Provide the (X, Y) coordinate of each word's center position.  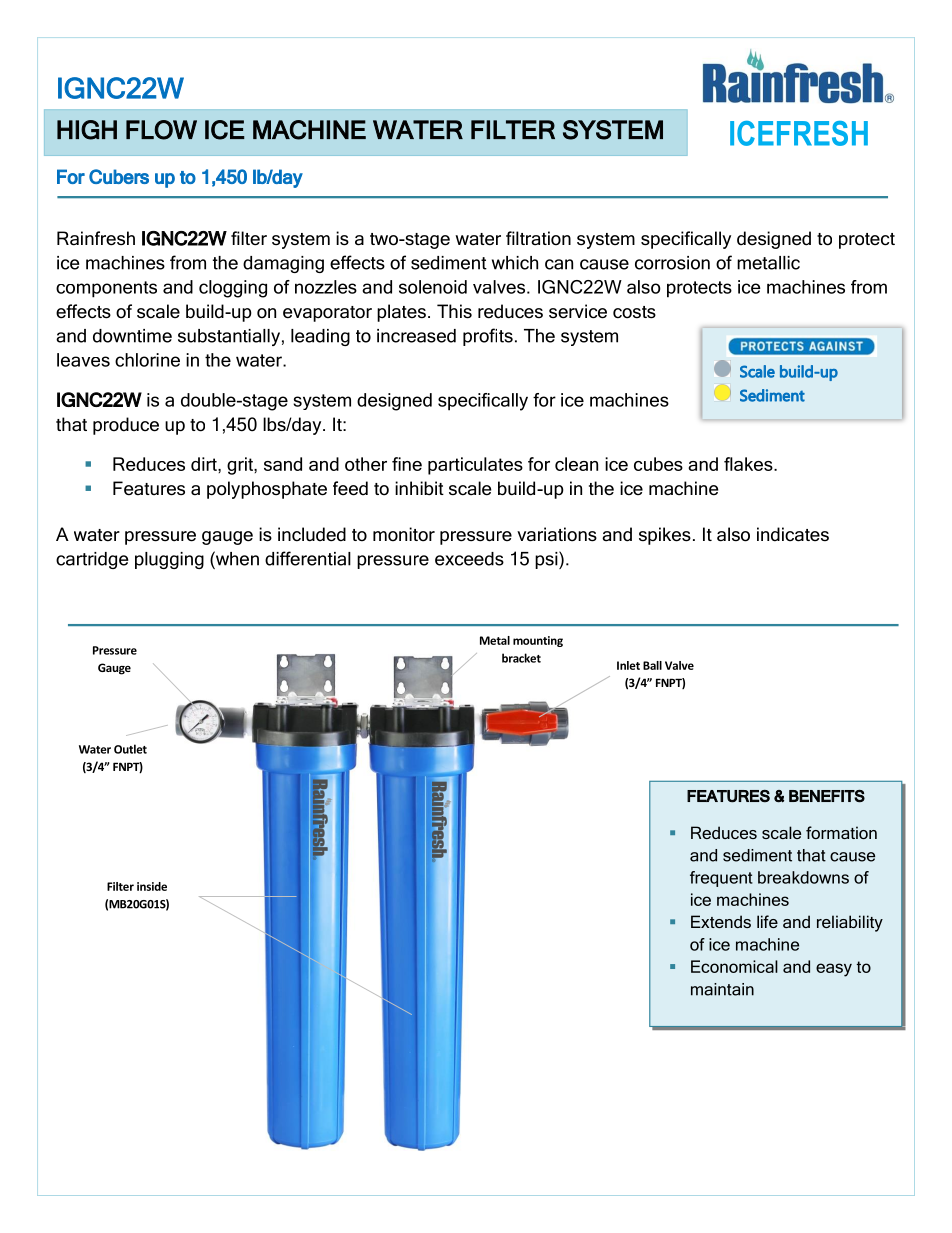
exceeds (469, 559)
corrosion (672, 263)
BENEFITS (827, 796)
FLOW (161, 130)
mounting (538, 641)
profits (488, 337)
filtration (538, 238)
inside (152, 886)
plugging (169, 560)
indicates (793, 534)
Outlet (130, 749)
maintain (722, 989)
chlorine (147, 360)
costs (634, 312)
